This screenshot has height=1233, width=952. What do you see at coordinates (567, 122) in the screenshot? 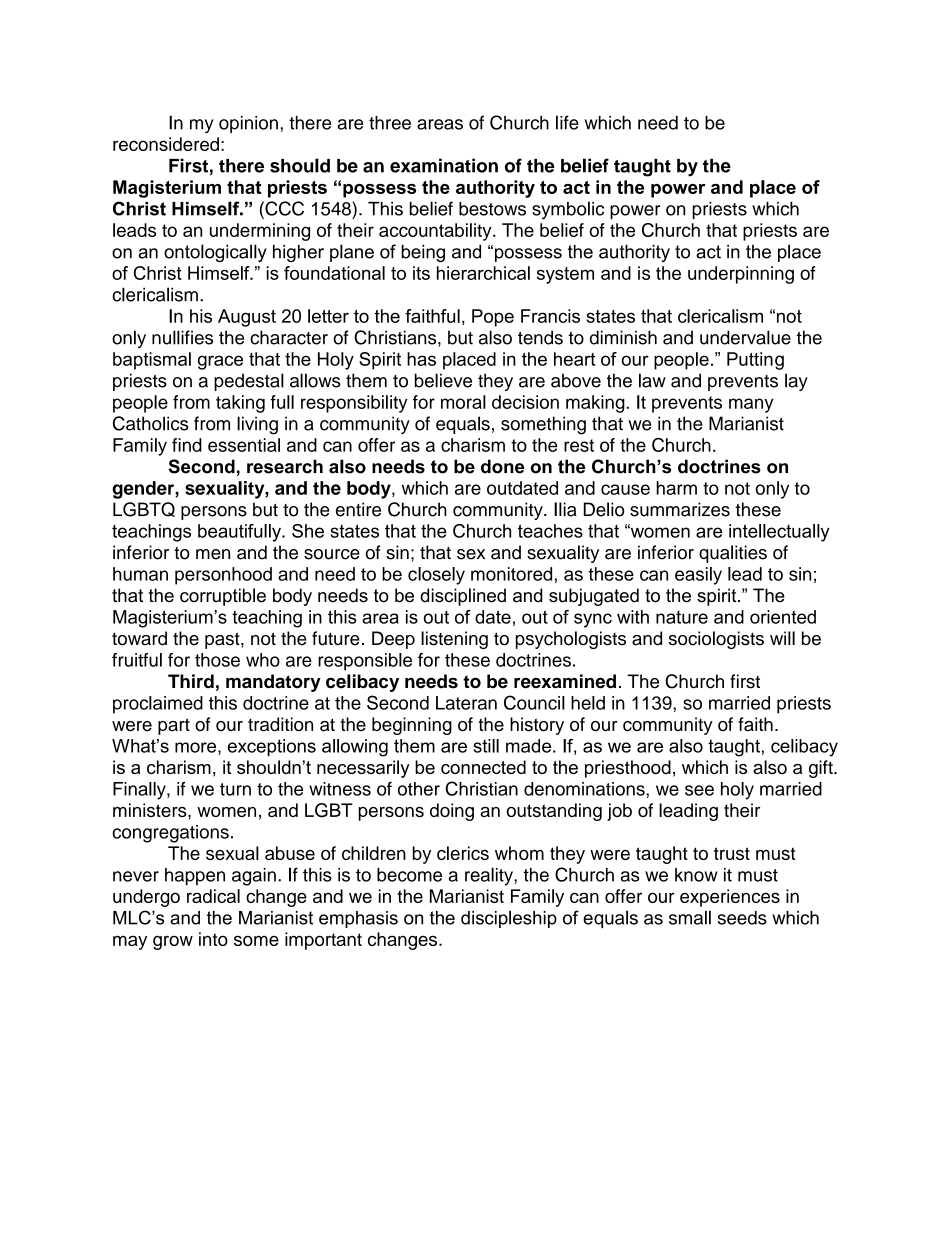
I see `life` at bounding box center [567, 122].
